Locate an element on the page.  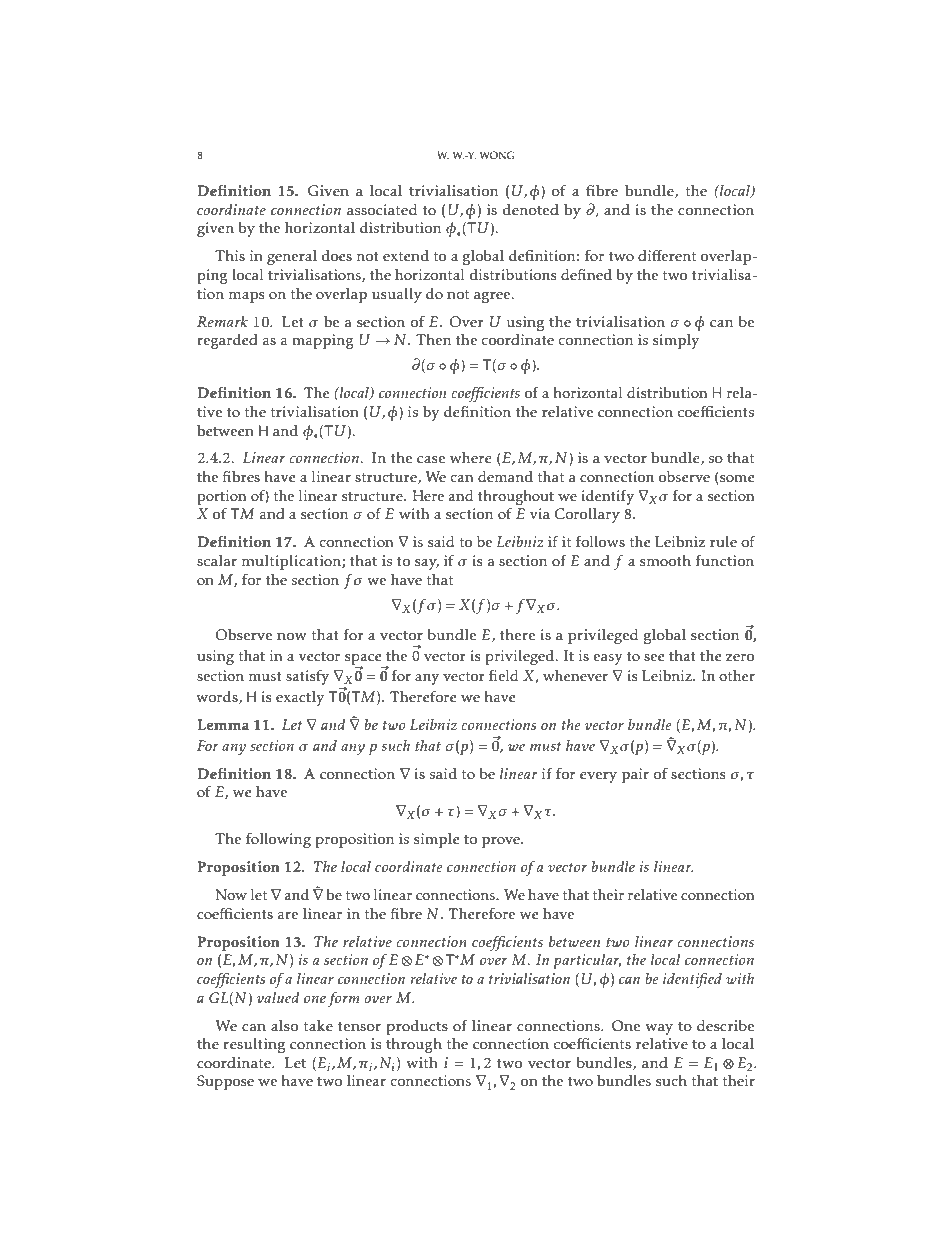
satisfy is located at coordinates (307, 677).
